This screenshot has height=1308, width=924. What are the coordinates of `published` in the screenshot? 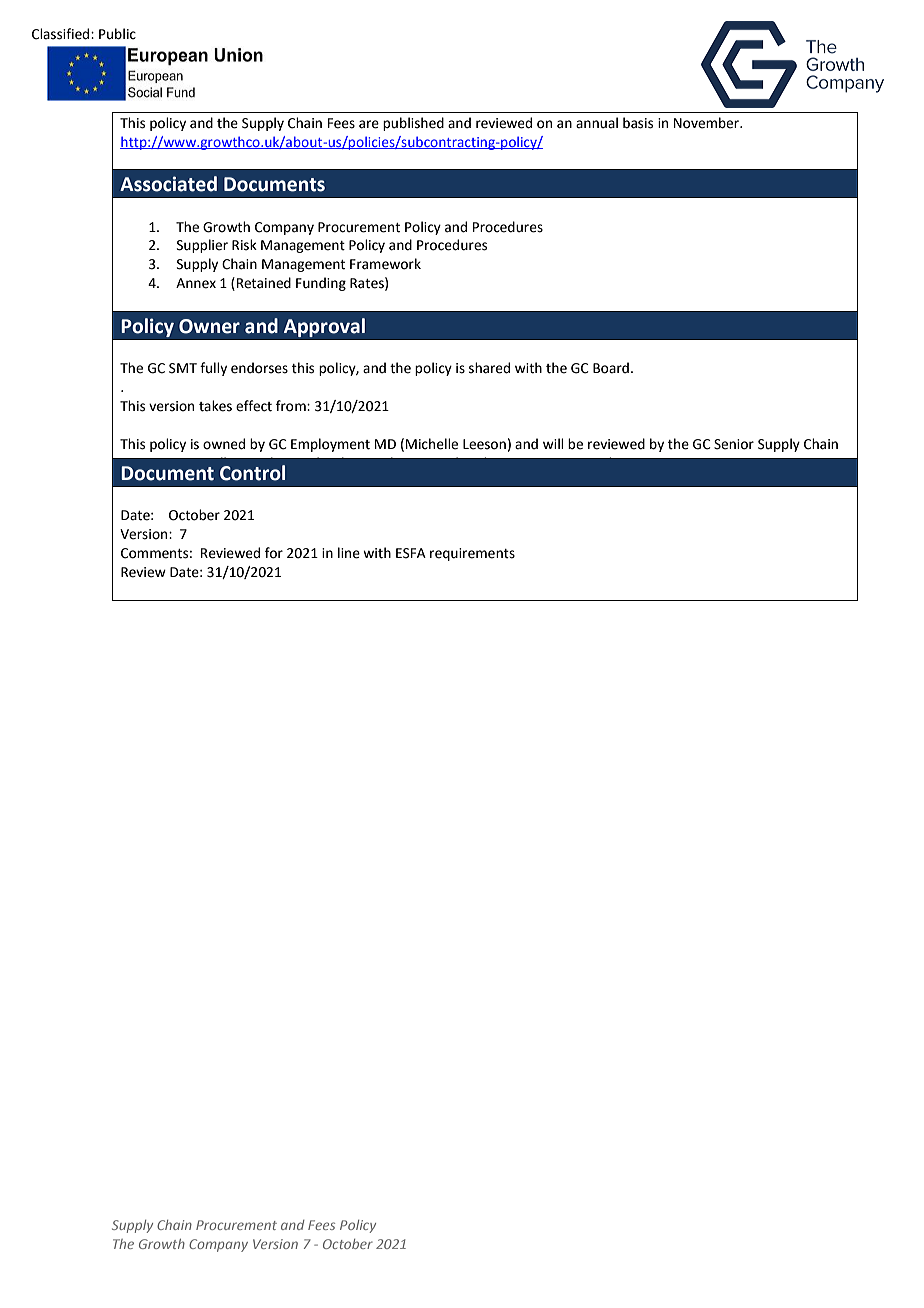 It's located at (413, 124).
